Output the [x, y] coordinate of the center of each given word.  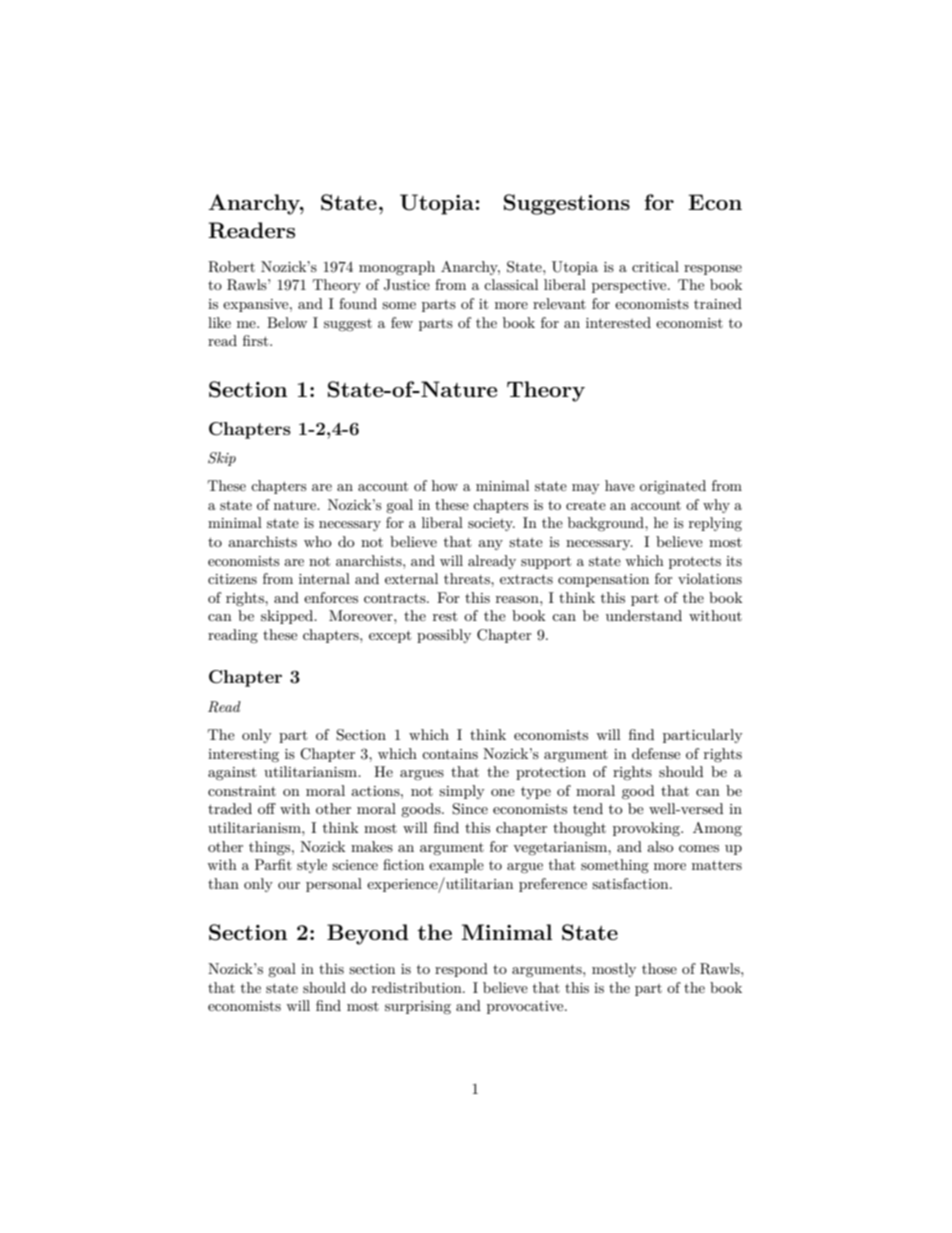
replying [715, 524]
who [318, 541]
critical [655, 266]
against [232, 774]
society [491, 524]
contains [450, 754]
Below [287, 322]
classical [511, 284]
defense [656, 753]
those [659, 968]
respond [461, 970]
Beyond [368, 934]
